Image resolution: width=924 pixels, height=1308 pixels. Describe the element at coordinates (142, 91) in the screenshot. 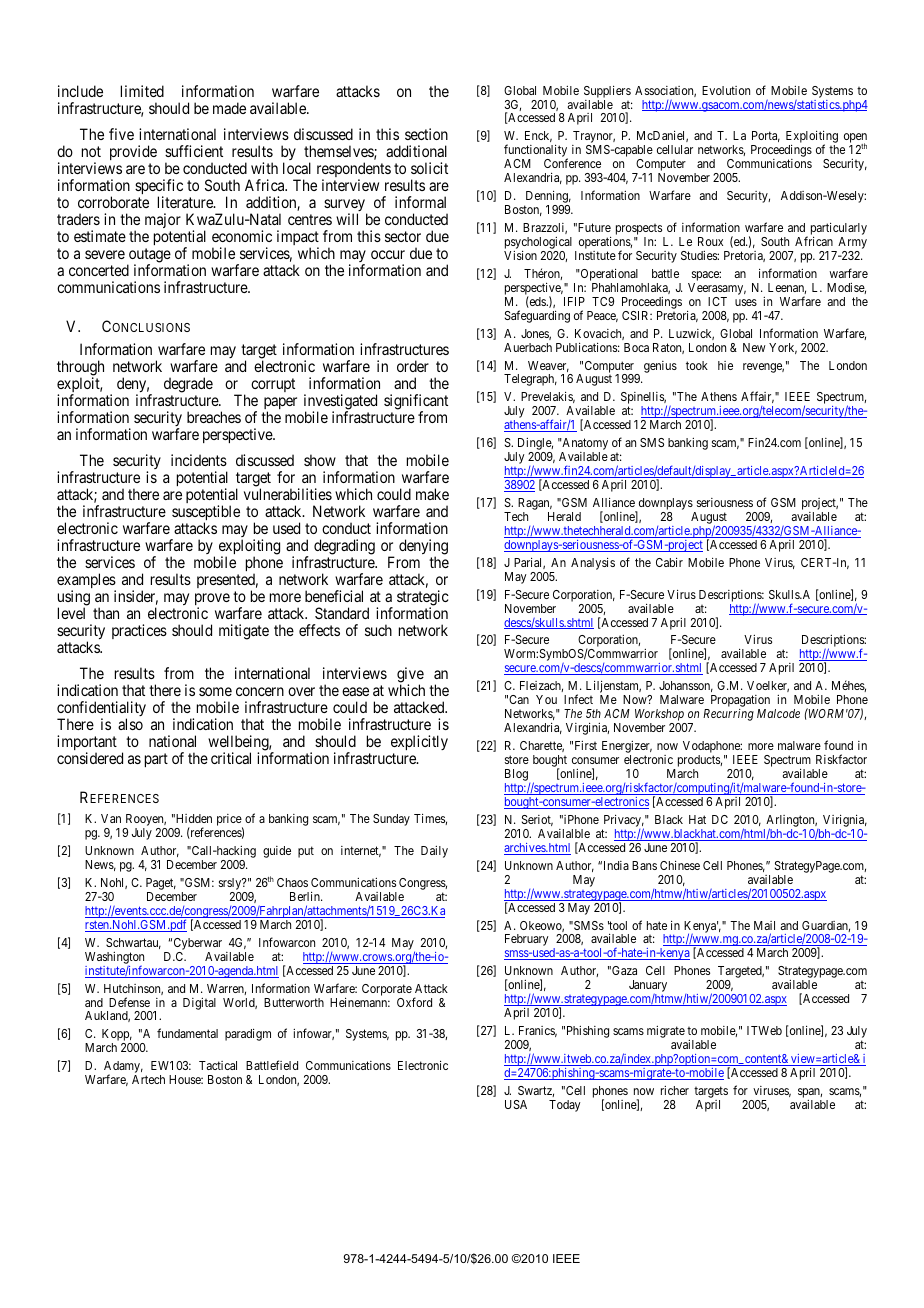

I see `limited` at that location.
